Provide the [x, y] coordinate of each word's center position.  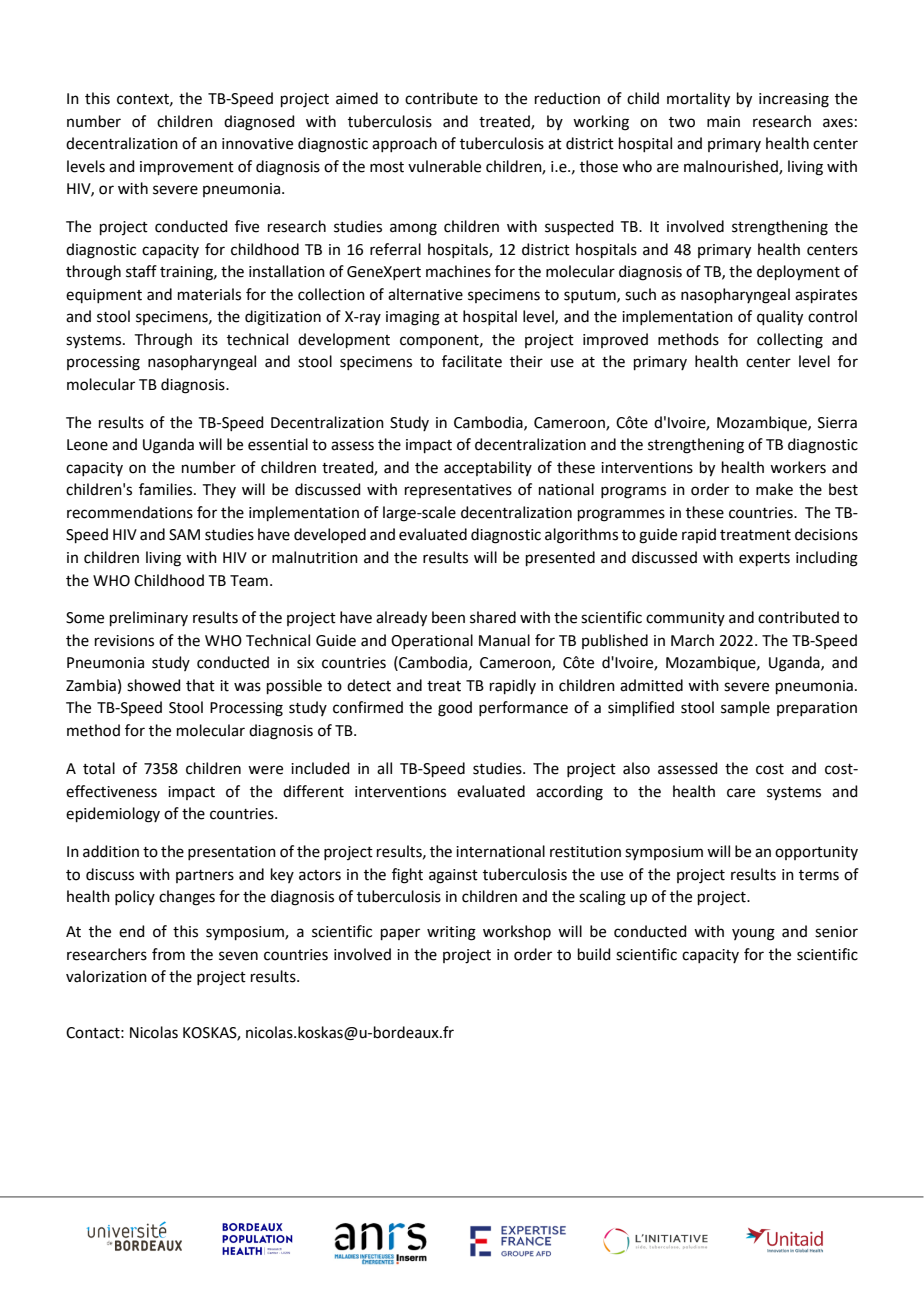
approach [404, 144]
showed [154, 685]
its [210, 340]
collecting [790, 341]
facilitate [472, 361]
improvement [187, 168]
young [753, 934]
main [723, 122]
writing [451, 933]
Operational [432, 641]
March [692, 640]
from [168, 954]
